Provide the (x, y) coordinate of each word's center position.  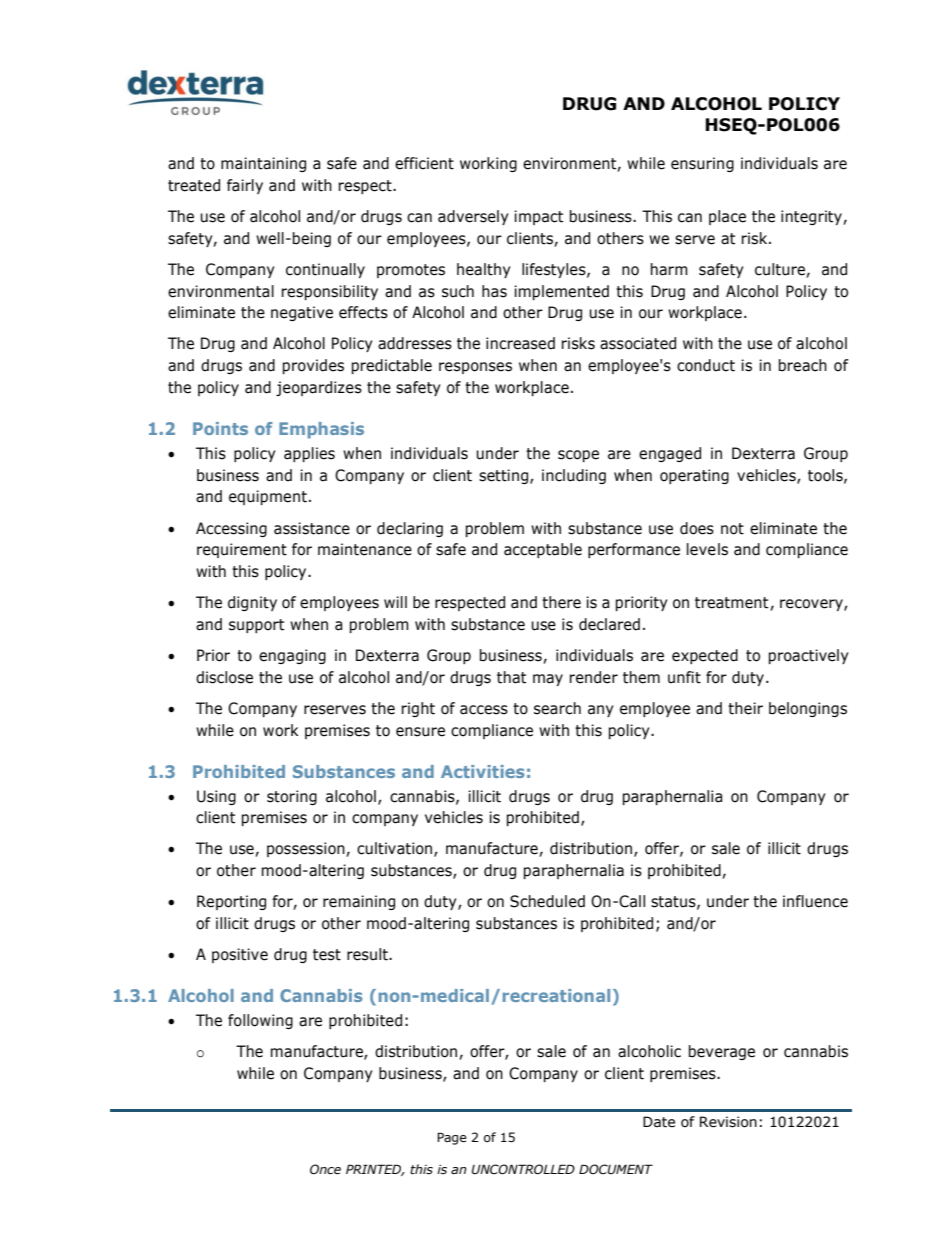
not (732, 529)
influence (815, 901)
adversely (473, 217)
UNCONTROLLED (523, 1169)
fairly (245, 186)
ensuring (702, 164)
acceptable (543, 550)
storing (292, 797)
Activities (482, 771)
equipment (268, 497)
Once (325, 1169)
